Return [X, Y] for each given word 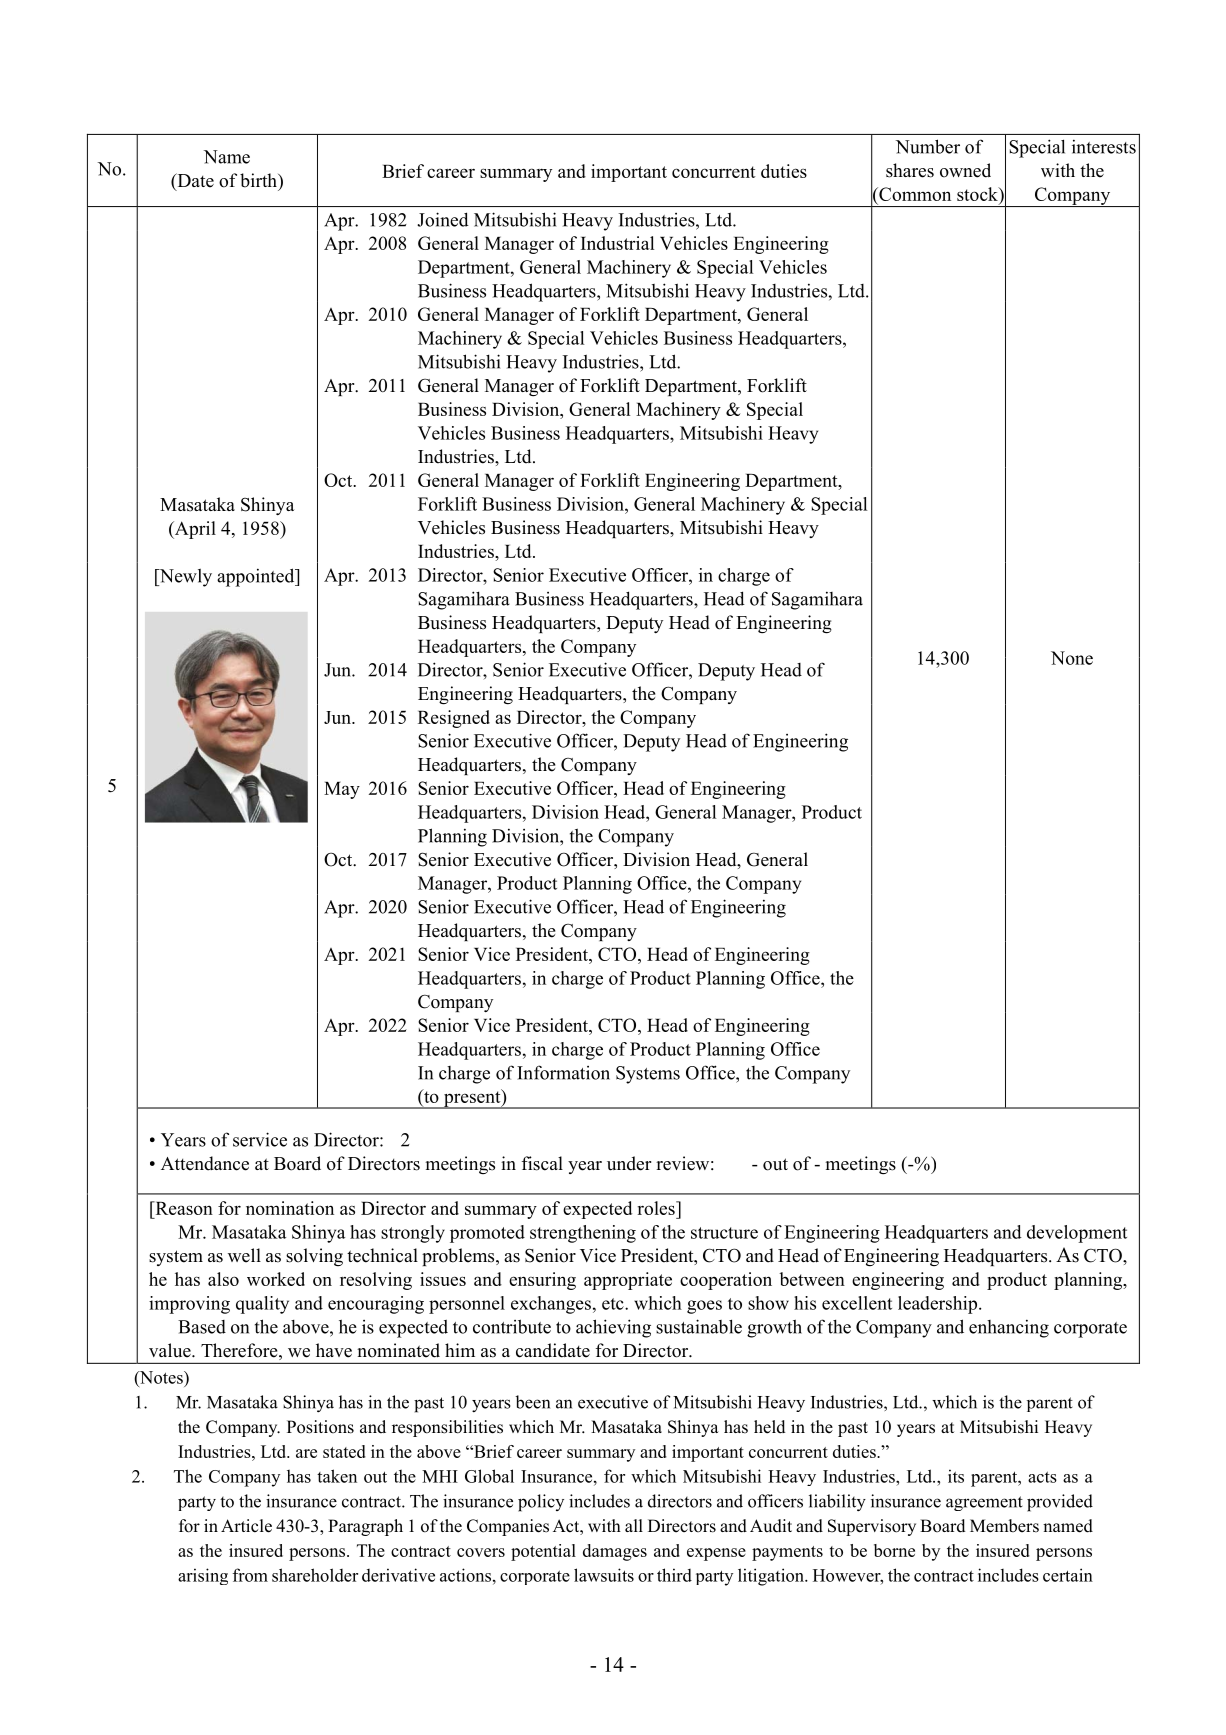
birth [259, 180]
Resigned [454, 719]
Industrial [617, 243]
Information [563, 1072]
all [634, 1525]
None [1072, 658]
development [1077, 1234]
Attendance [205, 1163]
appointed [257, 577]
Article [246, 1526]
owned [965, 170]
